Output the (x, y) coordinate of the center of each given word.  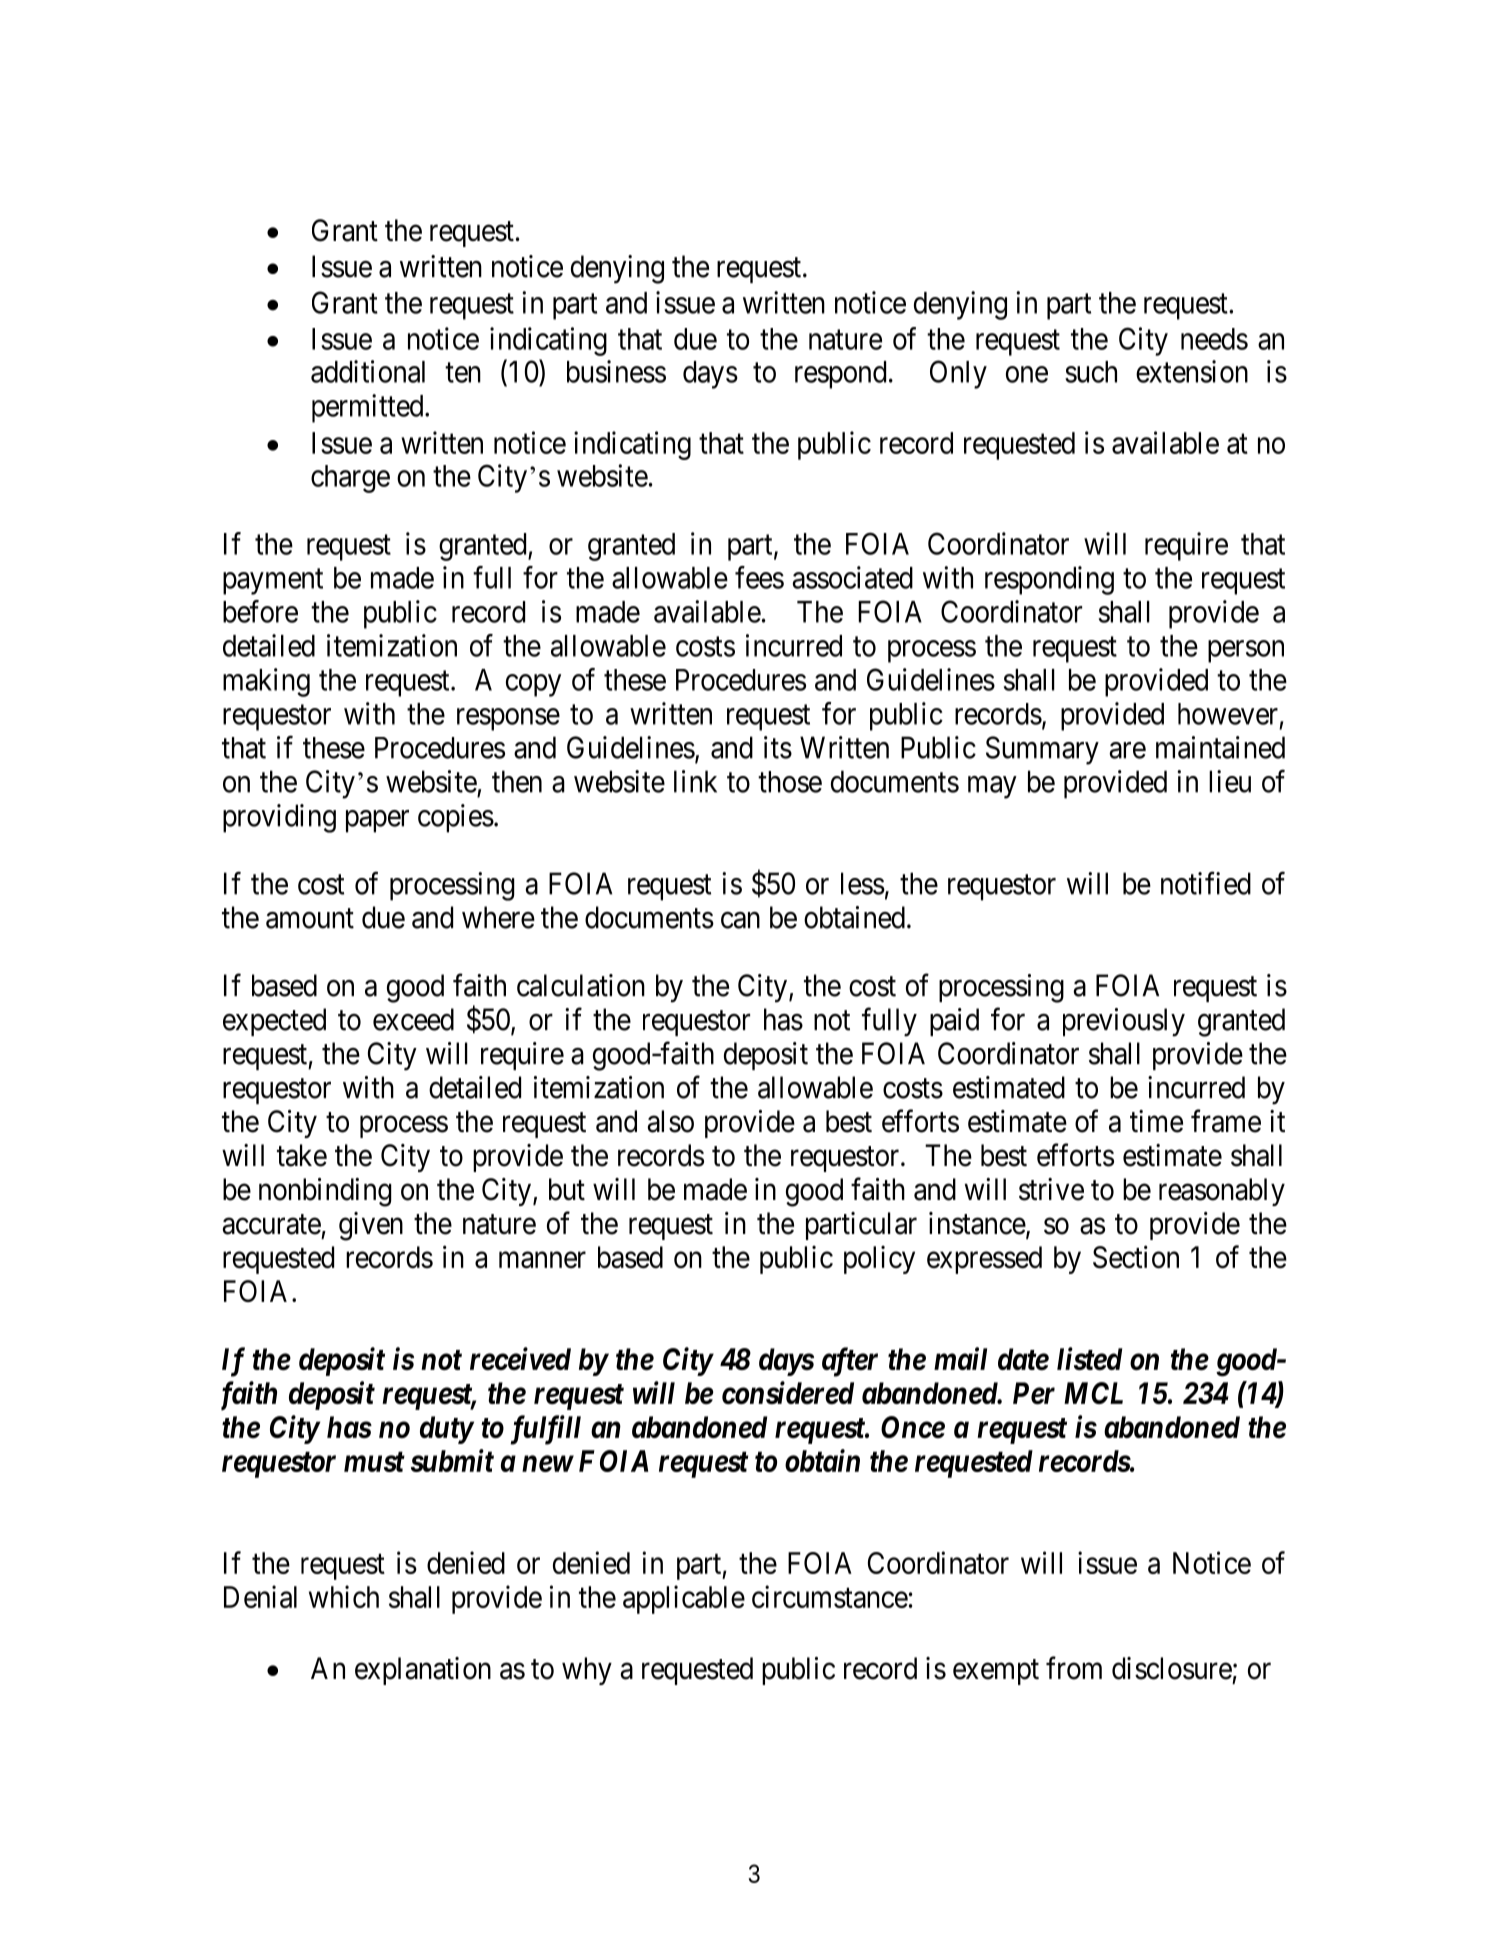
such (1091, 372)
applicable (684, 1599)
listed (1089, 1359)
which (344, 1596)
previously (1124, 1022)
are (1127, 750)
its (778, 747)
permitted (369, 408)
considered (788, 1393)
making (266, 682)
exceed (413, 1019)
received (520, 1359)
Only (958, 374)
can (740, 920)
